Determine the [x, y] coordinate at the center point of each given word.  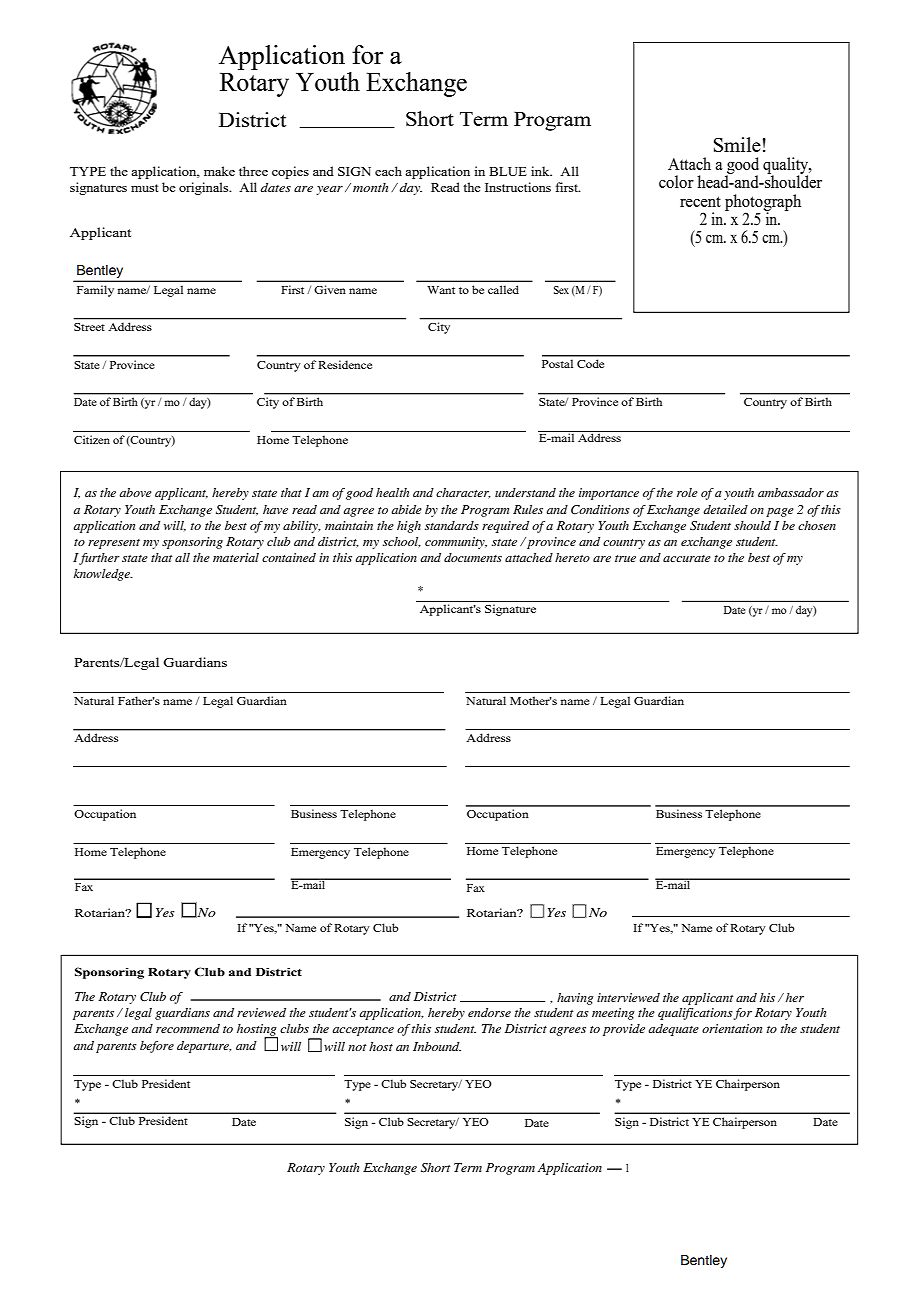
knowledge [103, 575]
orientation [732, 1028]
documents [473, 557]
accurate [687, 558]
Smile [737, 144]
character [463, 493]
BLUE [508, 171]
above [135, 492]
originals [205, 188]
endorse [489, 1012]
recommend [188, 1028]
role [687, 492]
